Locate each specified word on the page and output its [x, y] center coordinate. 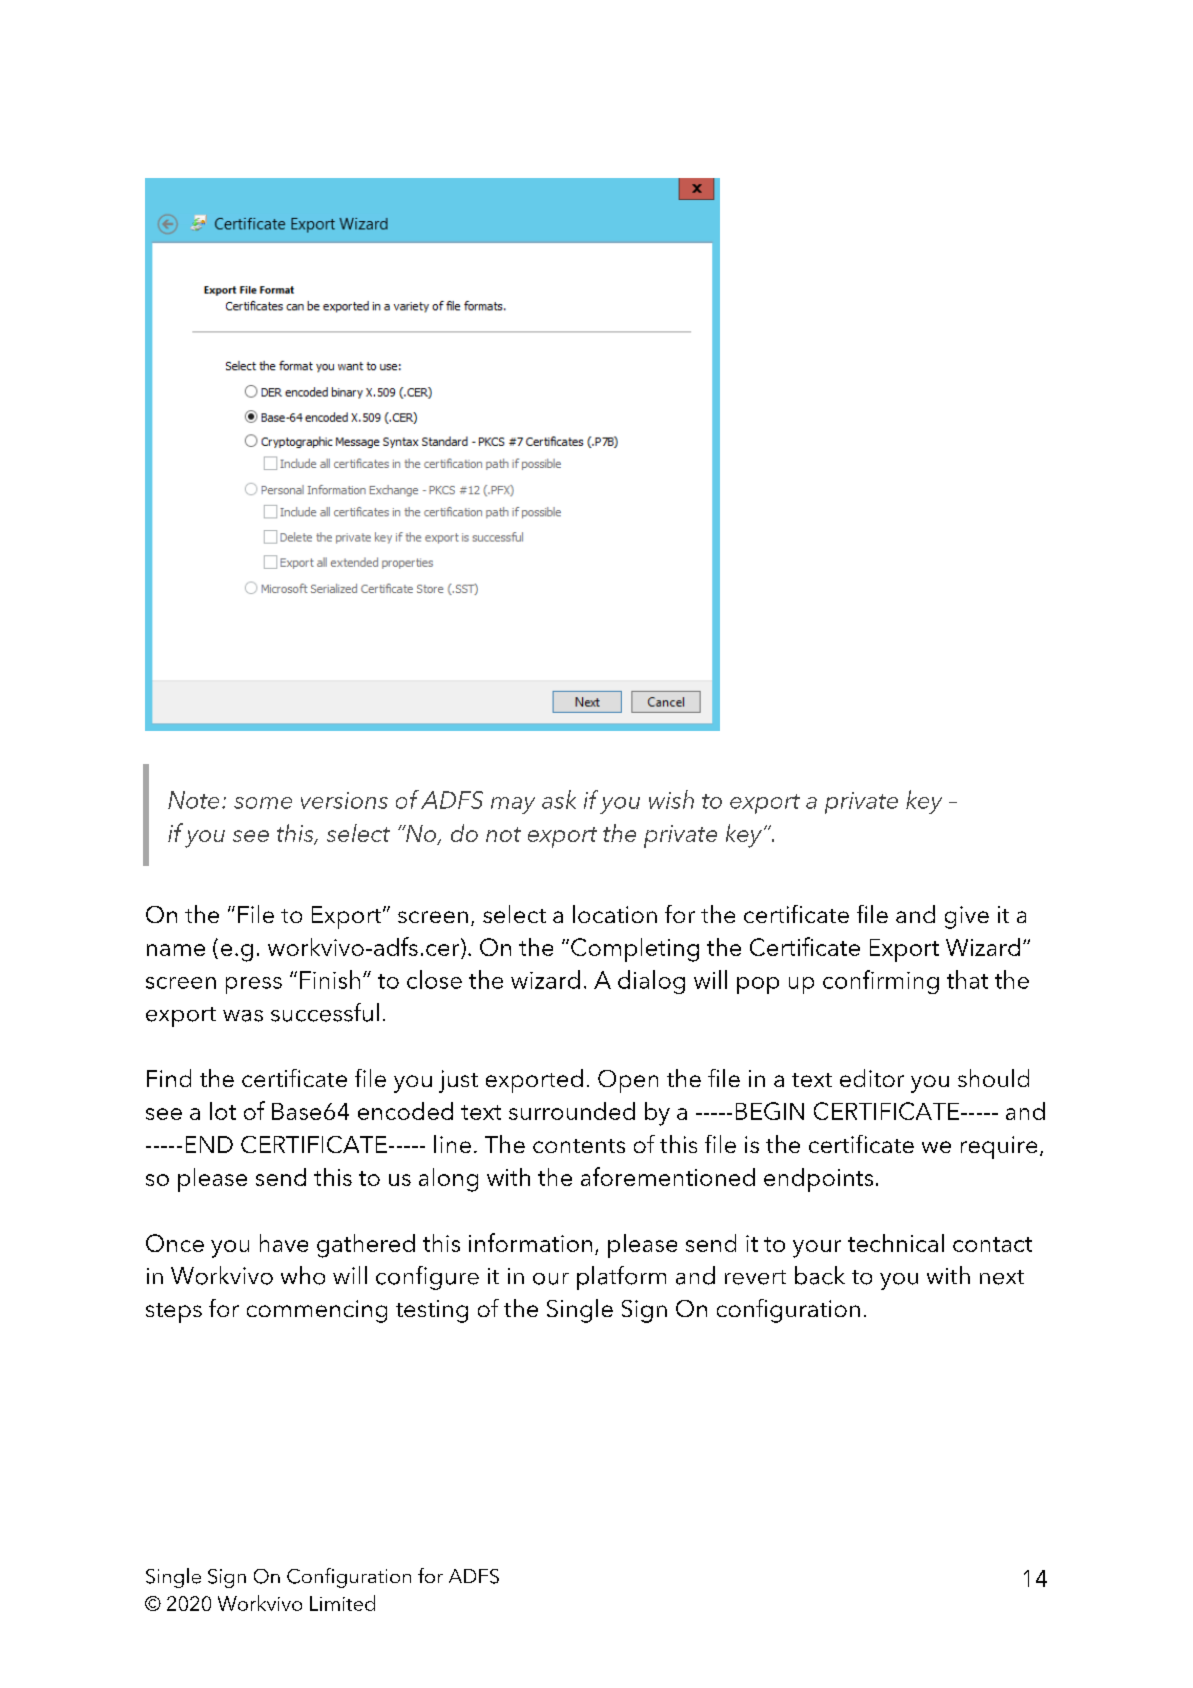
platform [621, 1278]
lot [223, 1111]
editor [872, 1078]
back [820, 1275]
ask [559, 799]
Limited [342, 1603]
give [967, 917]
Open [628, 1081]
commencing [317, 1311]
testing [432, 1311]
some [263, 803]
